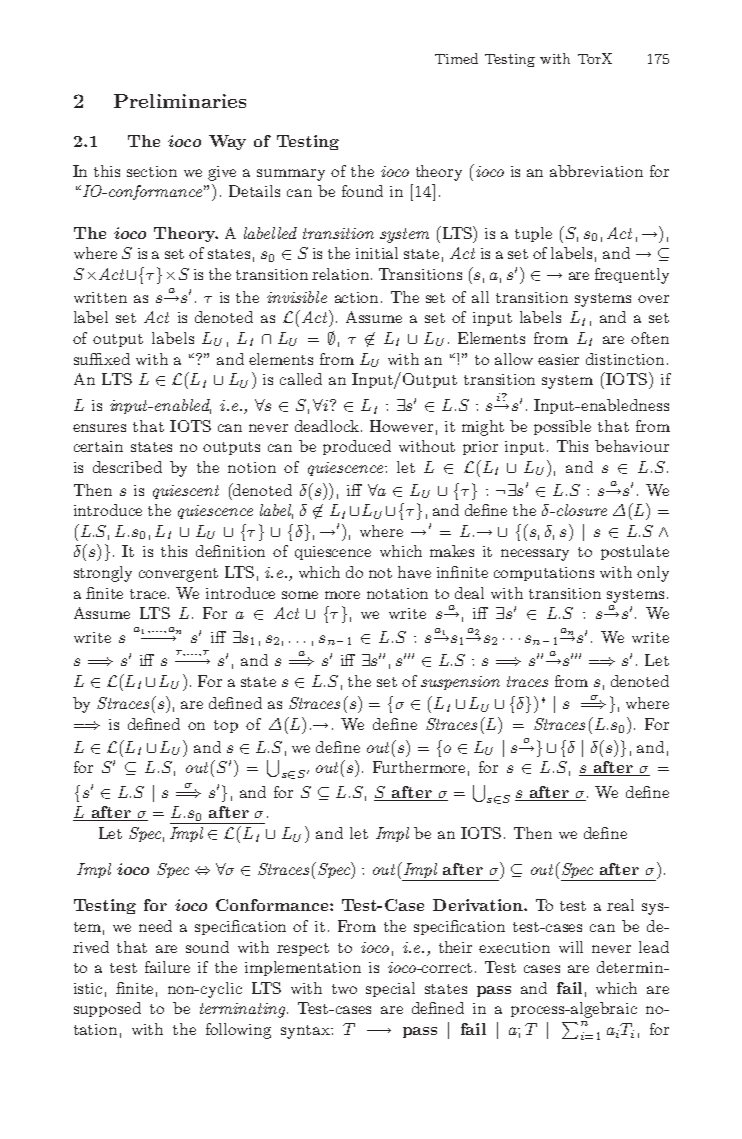  Describe the element at coordinates (107, 1009) in the screenshot. I see `supposed` at that location.
